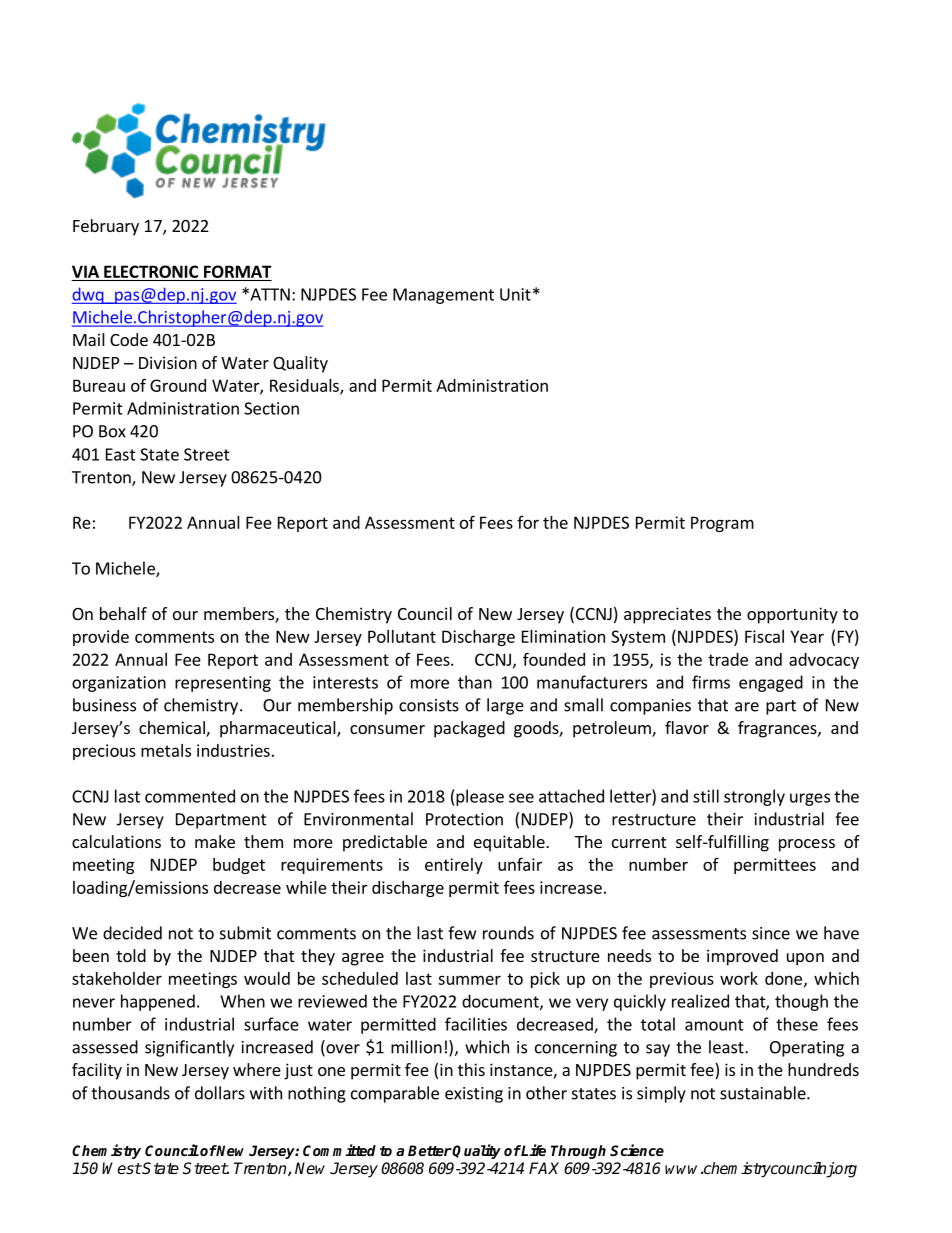 The width and height of the document is (952, 1233). What do you see at coordinates (220, 1093) in the document?
I see `dollars` at bounding box center [220, 1093].
